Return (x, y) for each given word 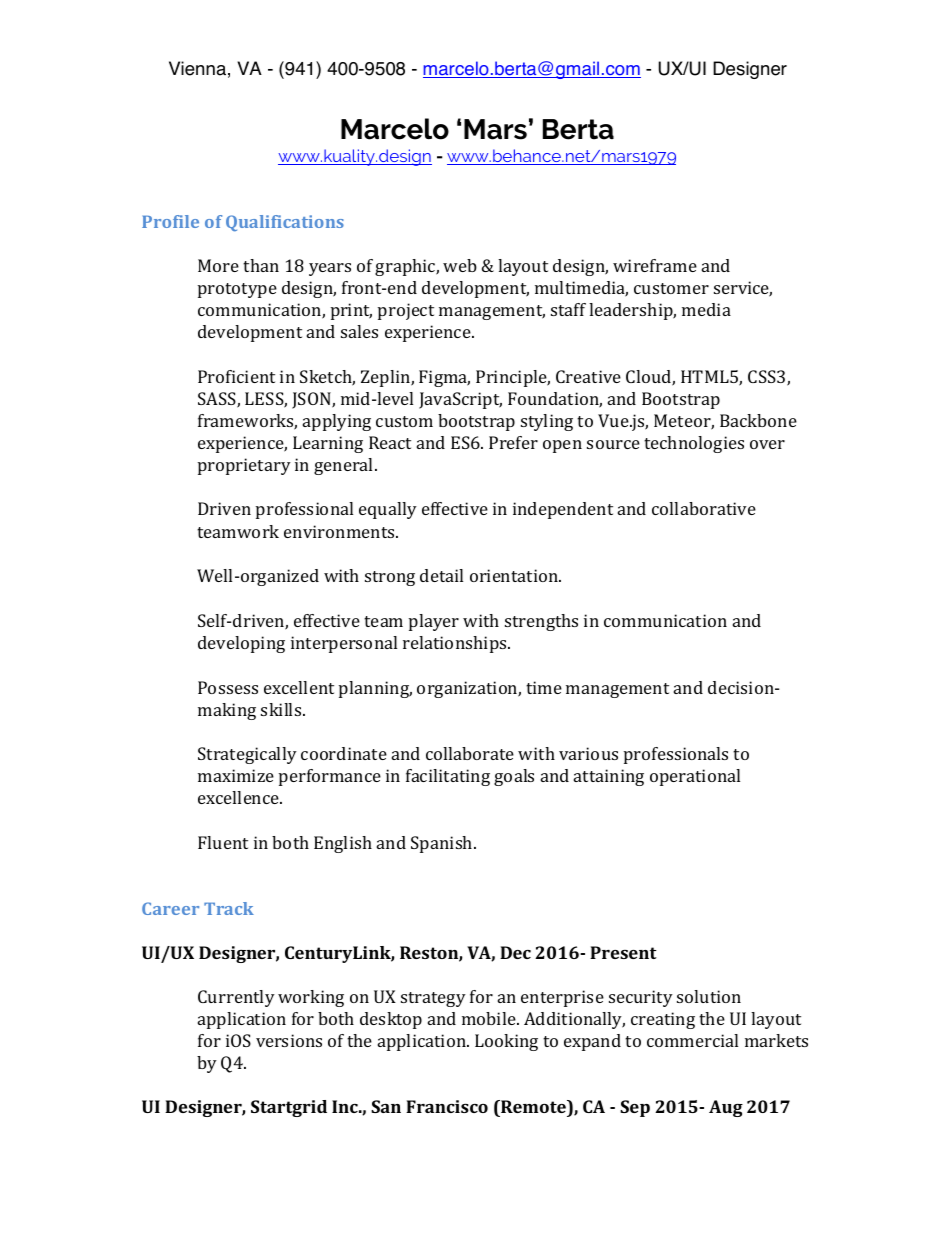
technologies (694, 444)
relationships (456, 644)
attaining (609, 777)
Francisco (447, 1106)
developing (241, 644)
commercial (692, 1040)
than (261, 265)
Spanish (443, 844)
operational (695, 777)
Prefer (513, 442)
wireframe (655, 265)
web (460, 265)
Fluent (223, 842)
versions (289, 1040)
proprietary (244, 466)
